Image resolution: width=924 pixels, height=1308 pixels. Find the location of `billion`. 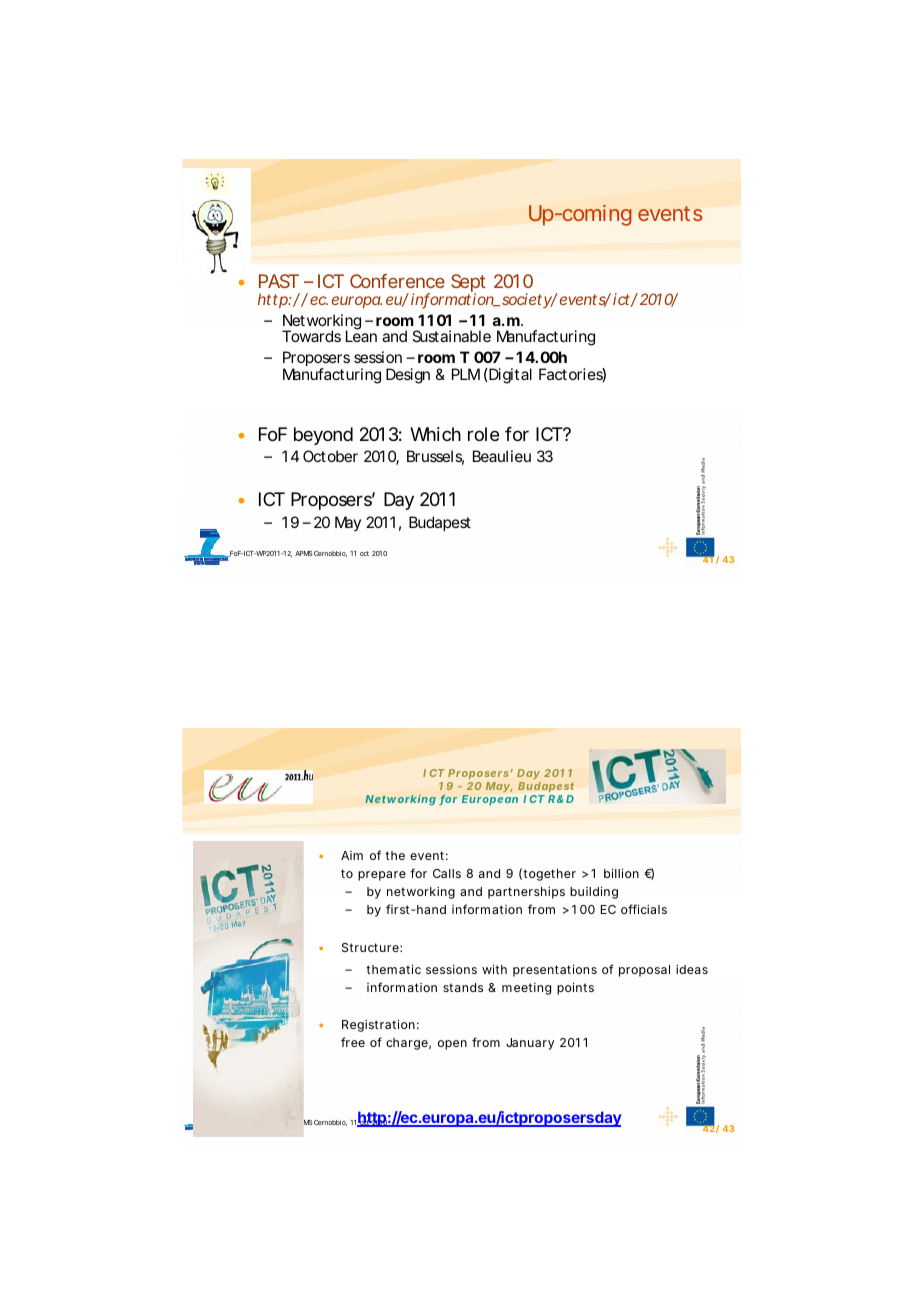

billion is located at coordinates (621, 873).
